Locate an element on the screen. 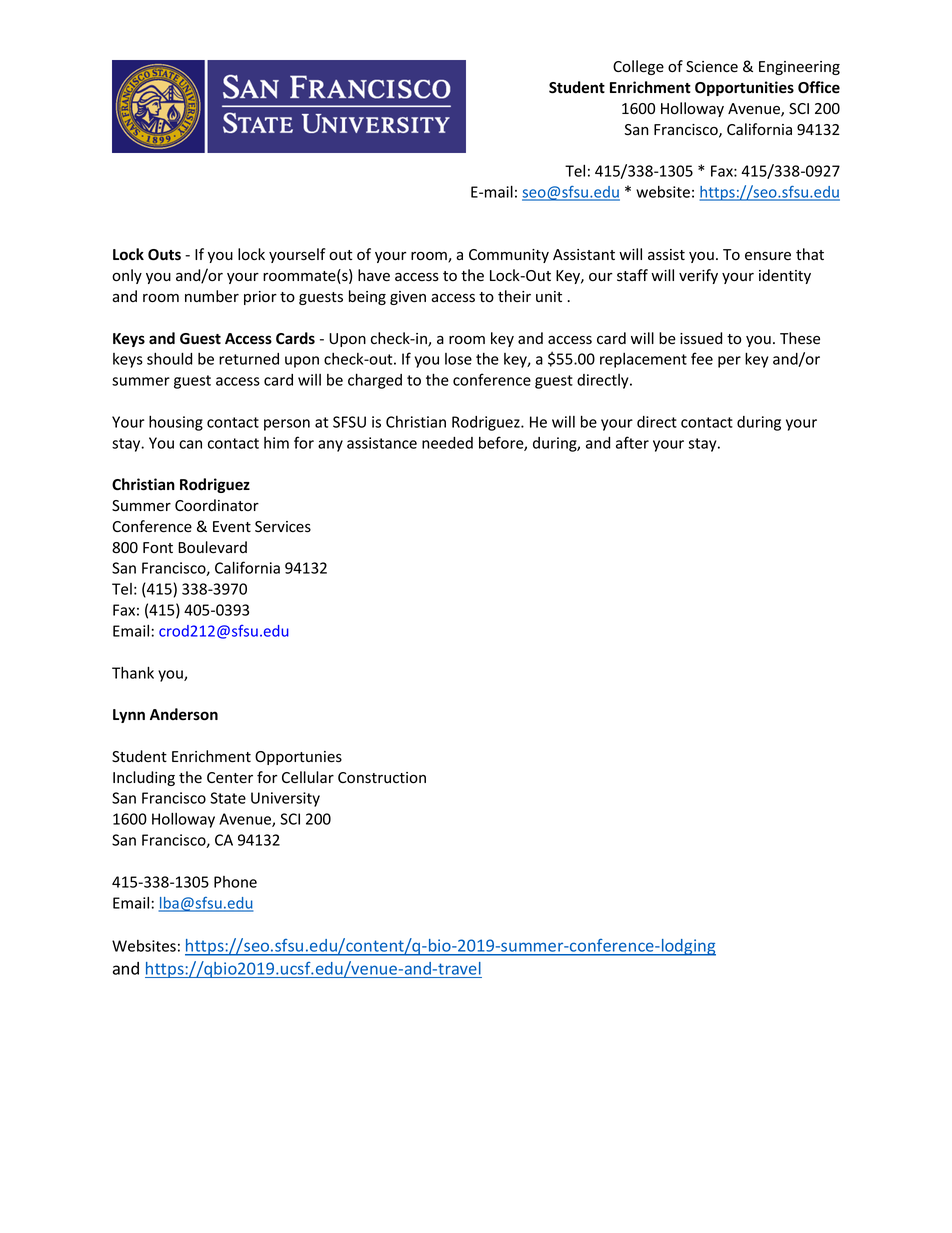 This screenshot has height=1233, width=952. Coordinator is located at coordinates (217, 505).
